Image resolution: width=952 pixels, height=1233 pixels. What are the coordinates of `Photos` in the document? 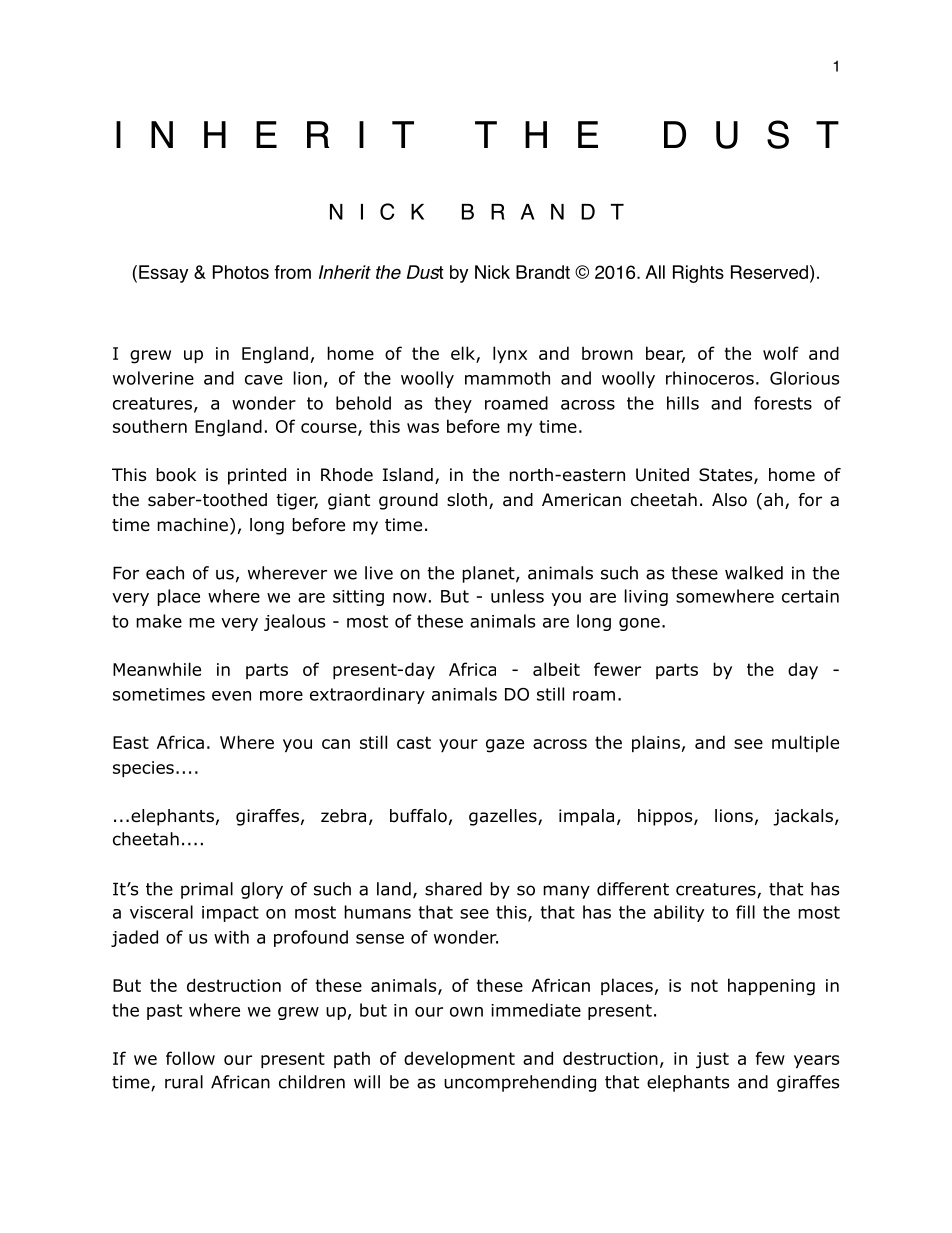 It's located at (241, 272).
